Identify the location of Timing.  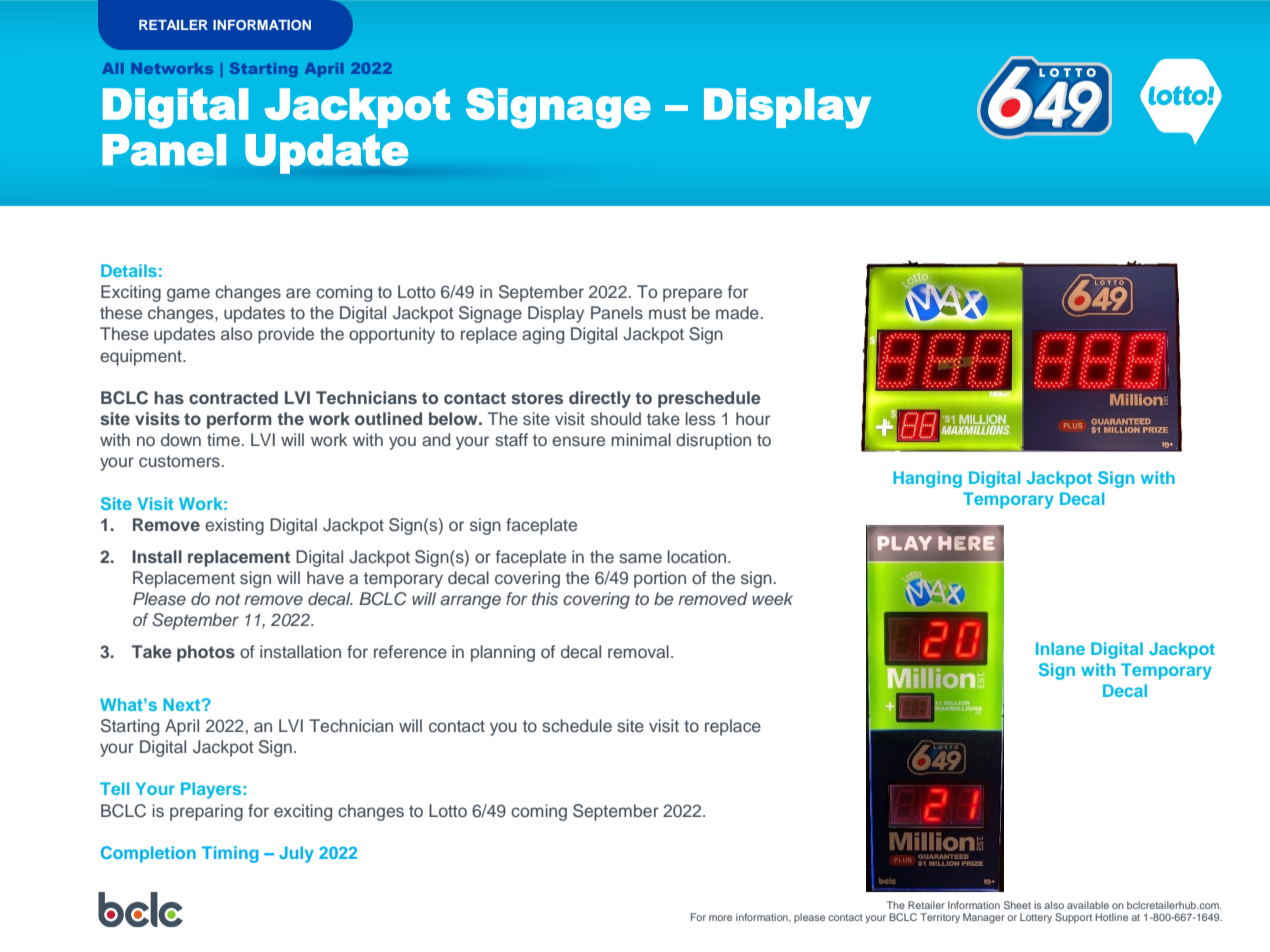
(230, 854).
